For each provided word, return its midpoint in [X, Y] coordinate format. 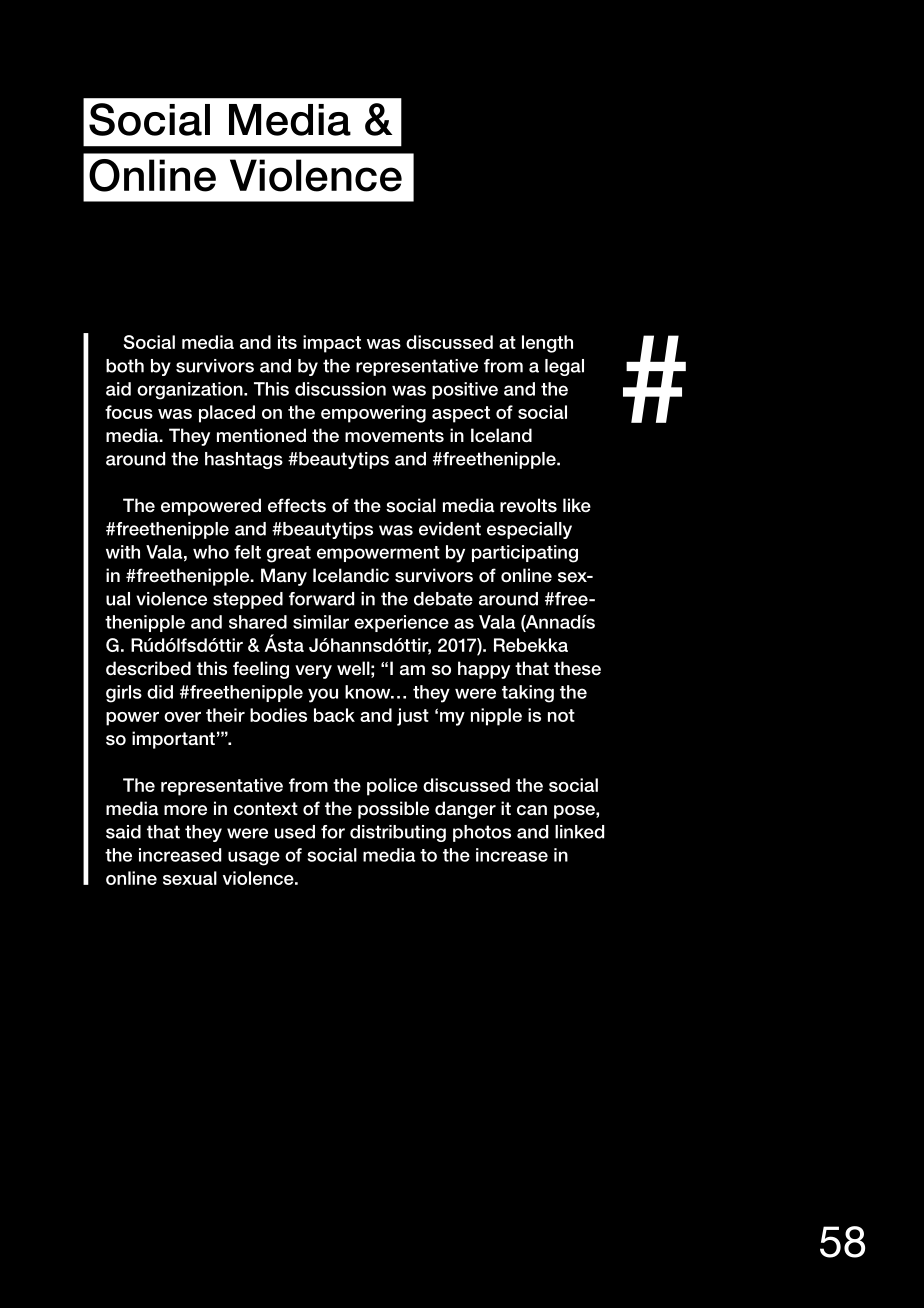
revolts [528, 505]
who [211, 552]
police [392, 787]
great [289, 554]
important [173, 740]
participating [525, 554]
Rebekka [531, 645]
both [125, 366]
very [313, 672]
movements [394, 436]
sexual [190, 878]
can [532, 810]
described [148, 668]
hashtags [244, 460]
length [547, 344]
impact [332, 344]
